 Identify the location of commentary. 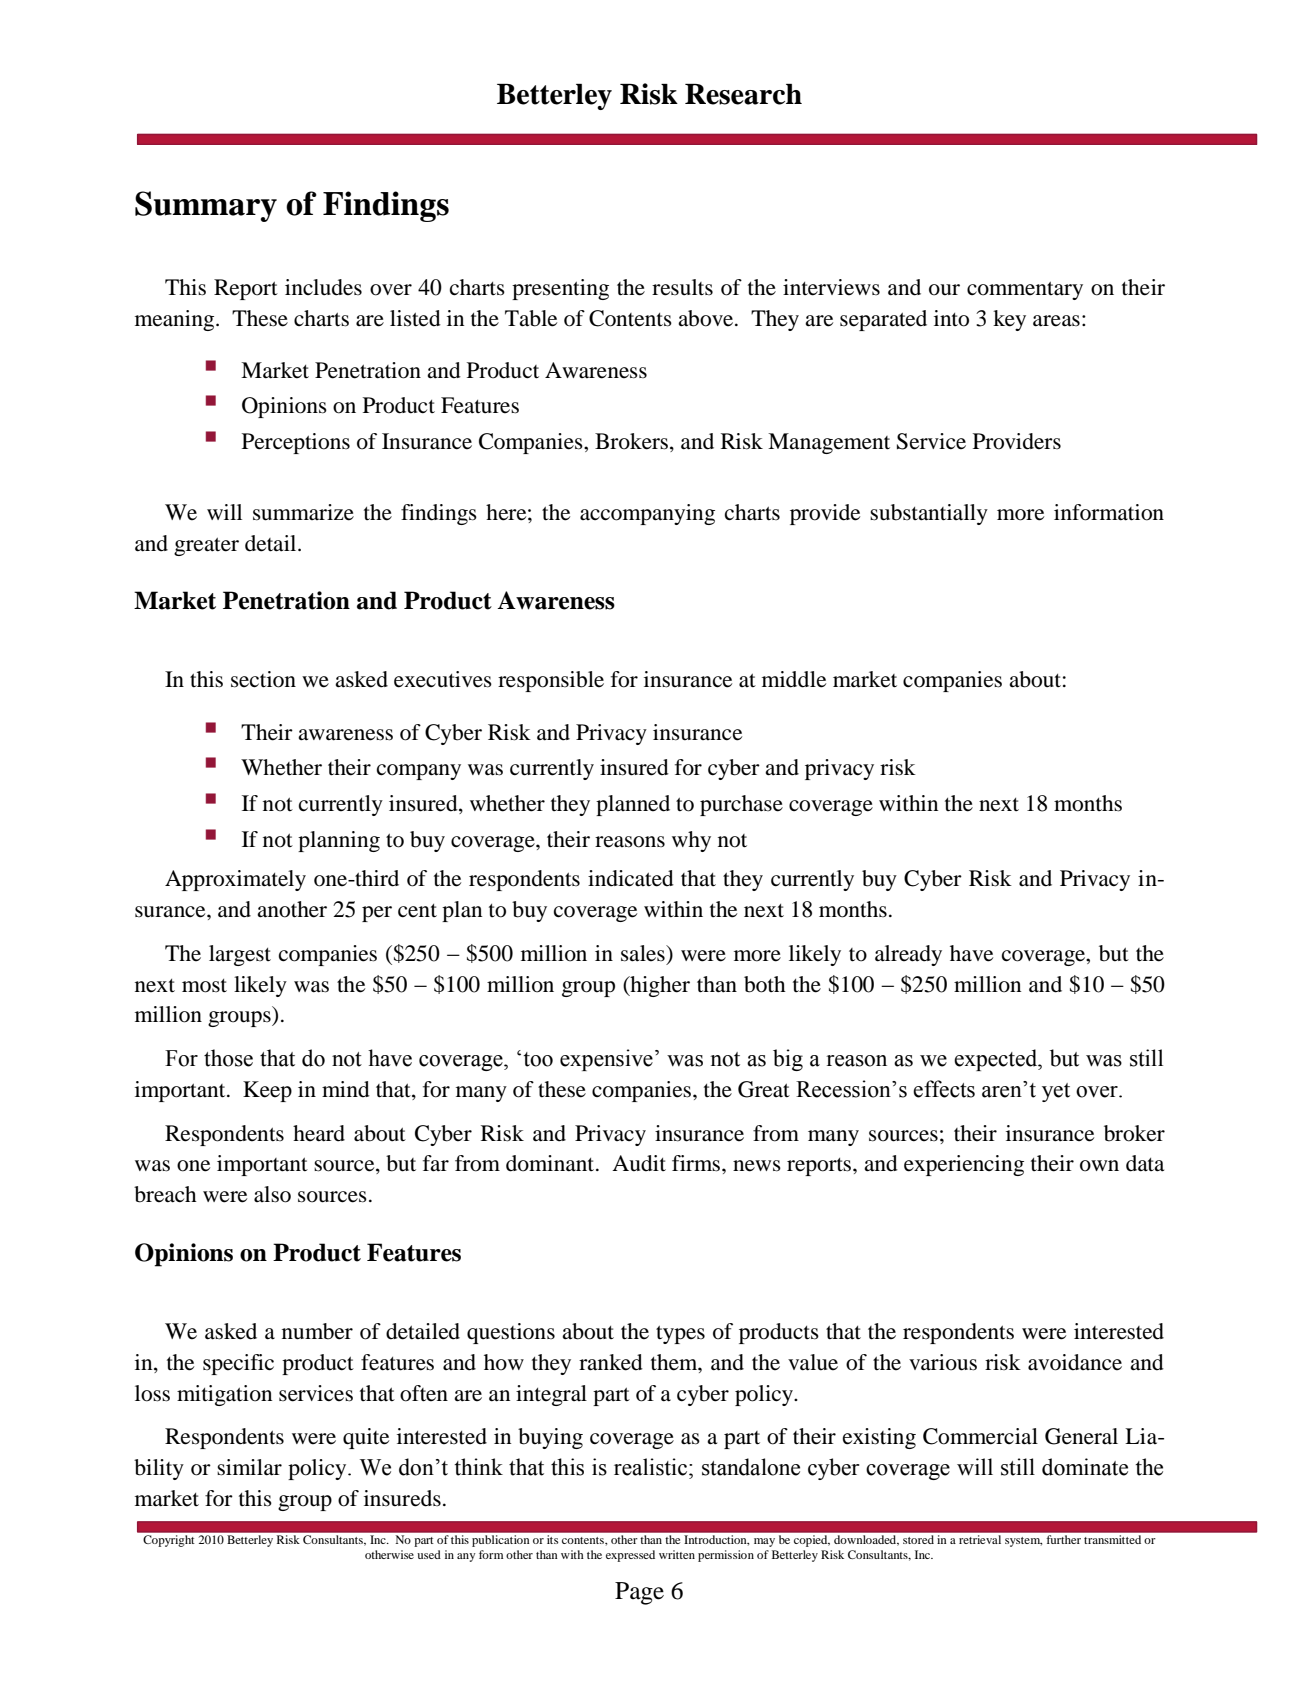
(1025, 290).
